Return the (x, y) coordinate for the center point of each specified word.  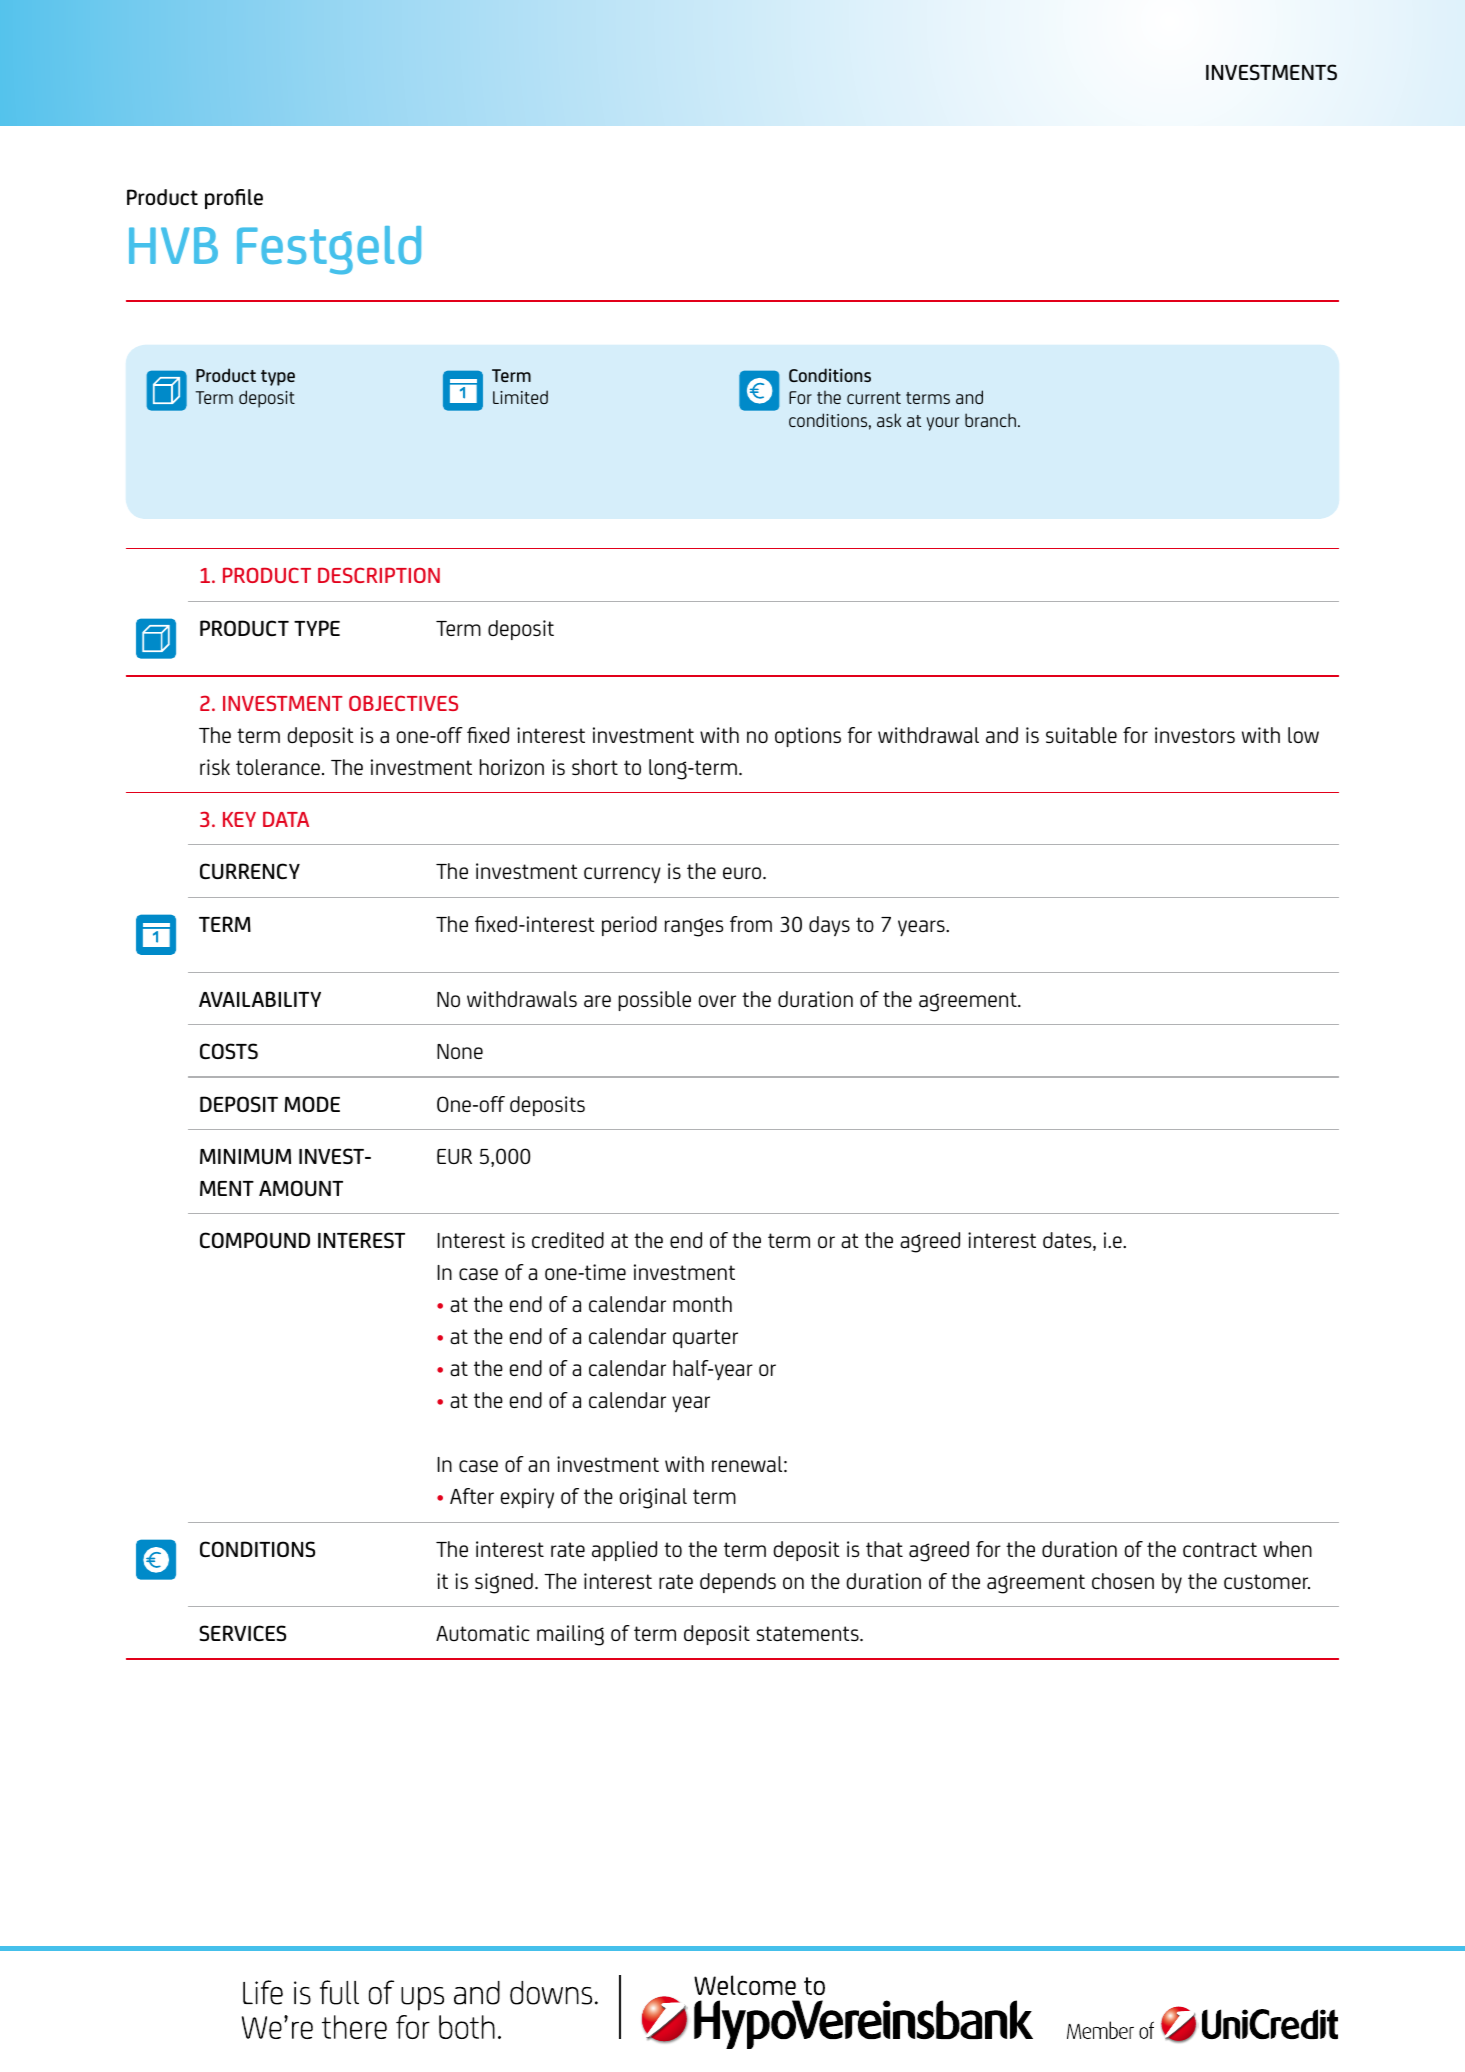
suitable (1081, 735)
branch (990, 420)
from (751, 924)
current (874, 398)
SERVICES (242, 1633)
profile (234, 199)
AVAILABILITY (260, 999)
